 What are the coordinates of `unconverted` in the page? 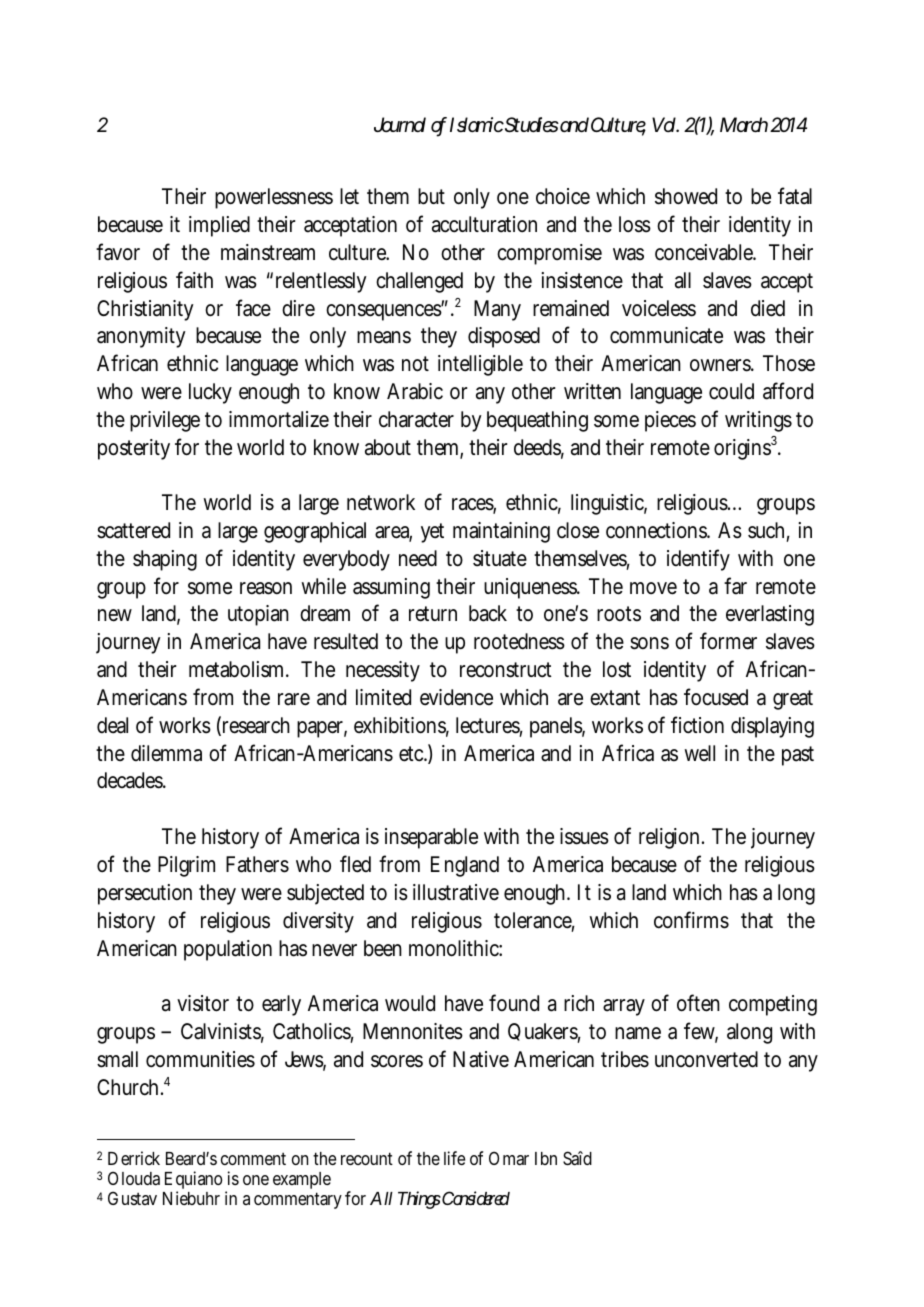 It's located at (706, 1059).
